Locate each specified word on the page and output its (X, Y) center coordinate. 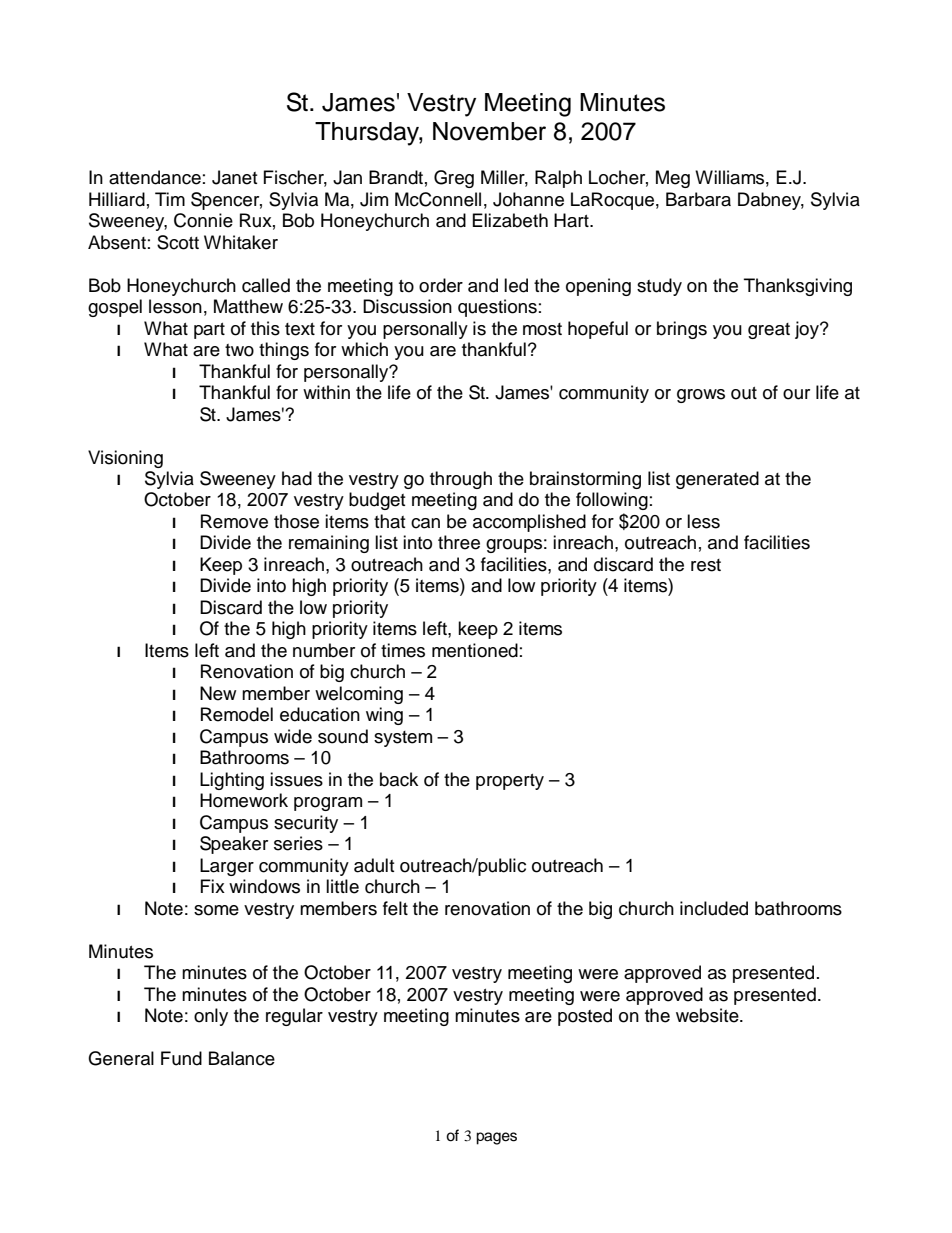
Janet (234, 177)
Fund (181, 1058)
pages (496, 1138)
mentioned (475, 650)
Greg (454, 179)
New (218, 693)
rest (706, 565)
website (708, 1015)
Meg (673, 179)
